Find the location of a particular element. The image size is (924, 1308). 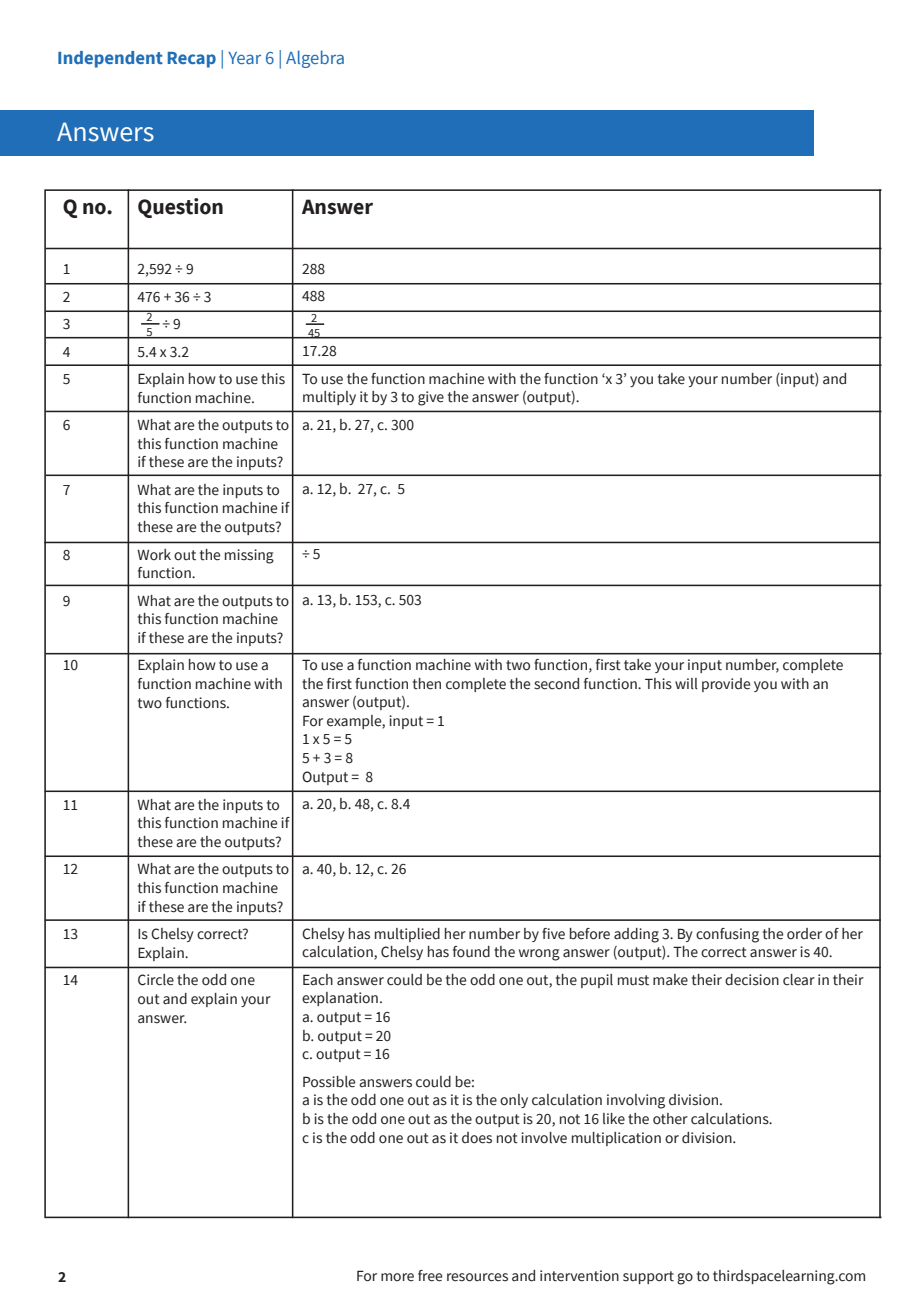

more is located at coordinates (397, 1277).
